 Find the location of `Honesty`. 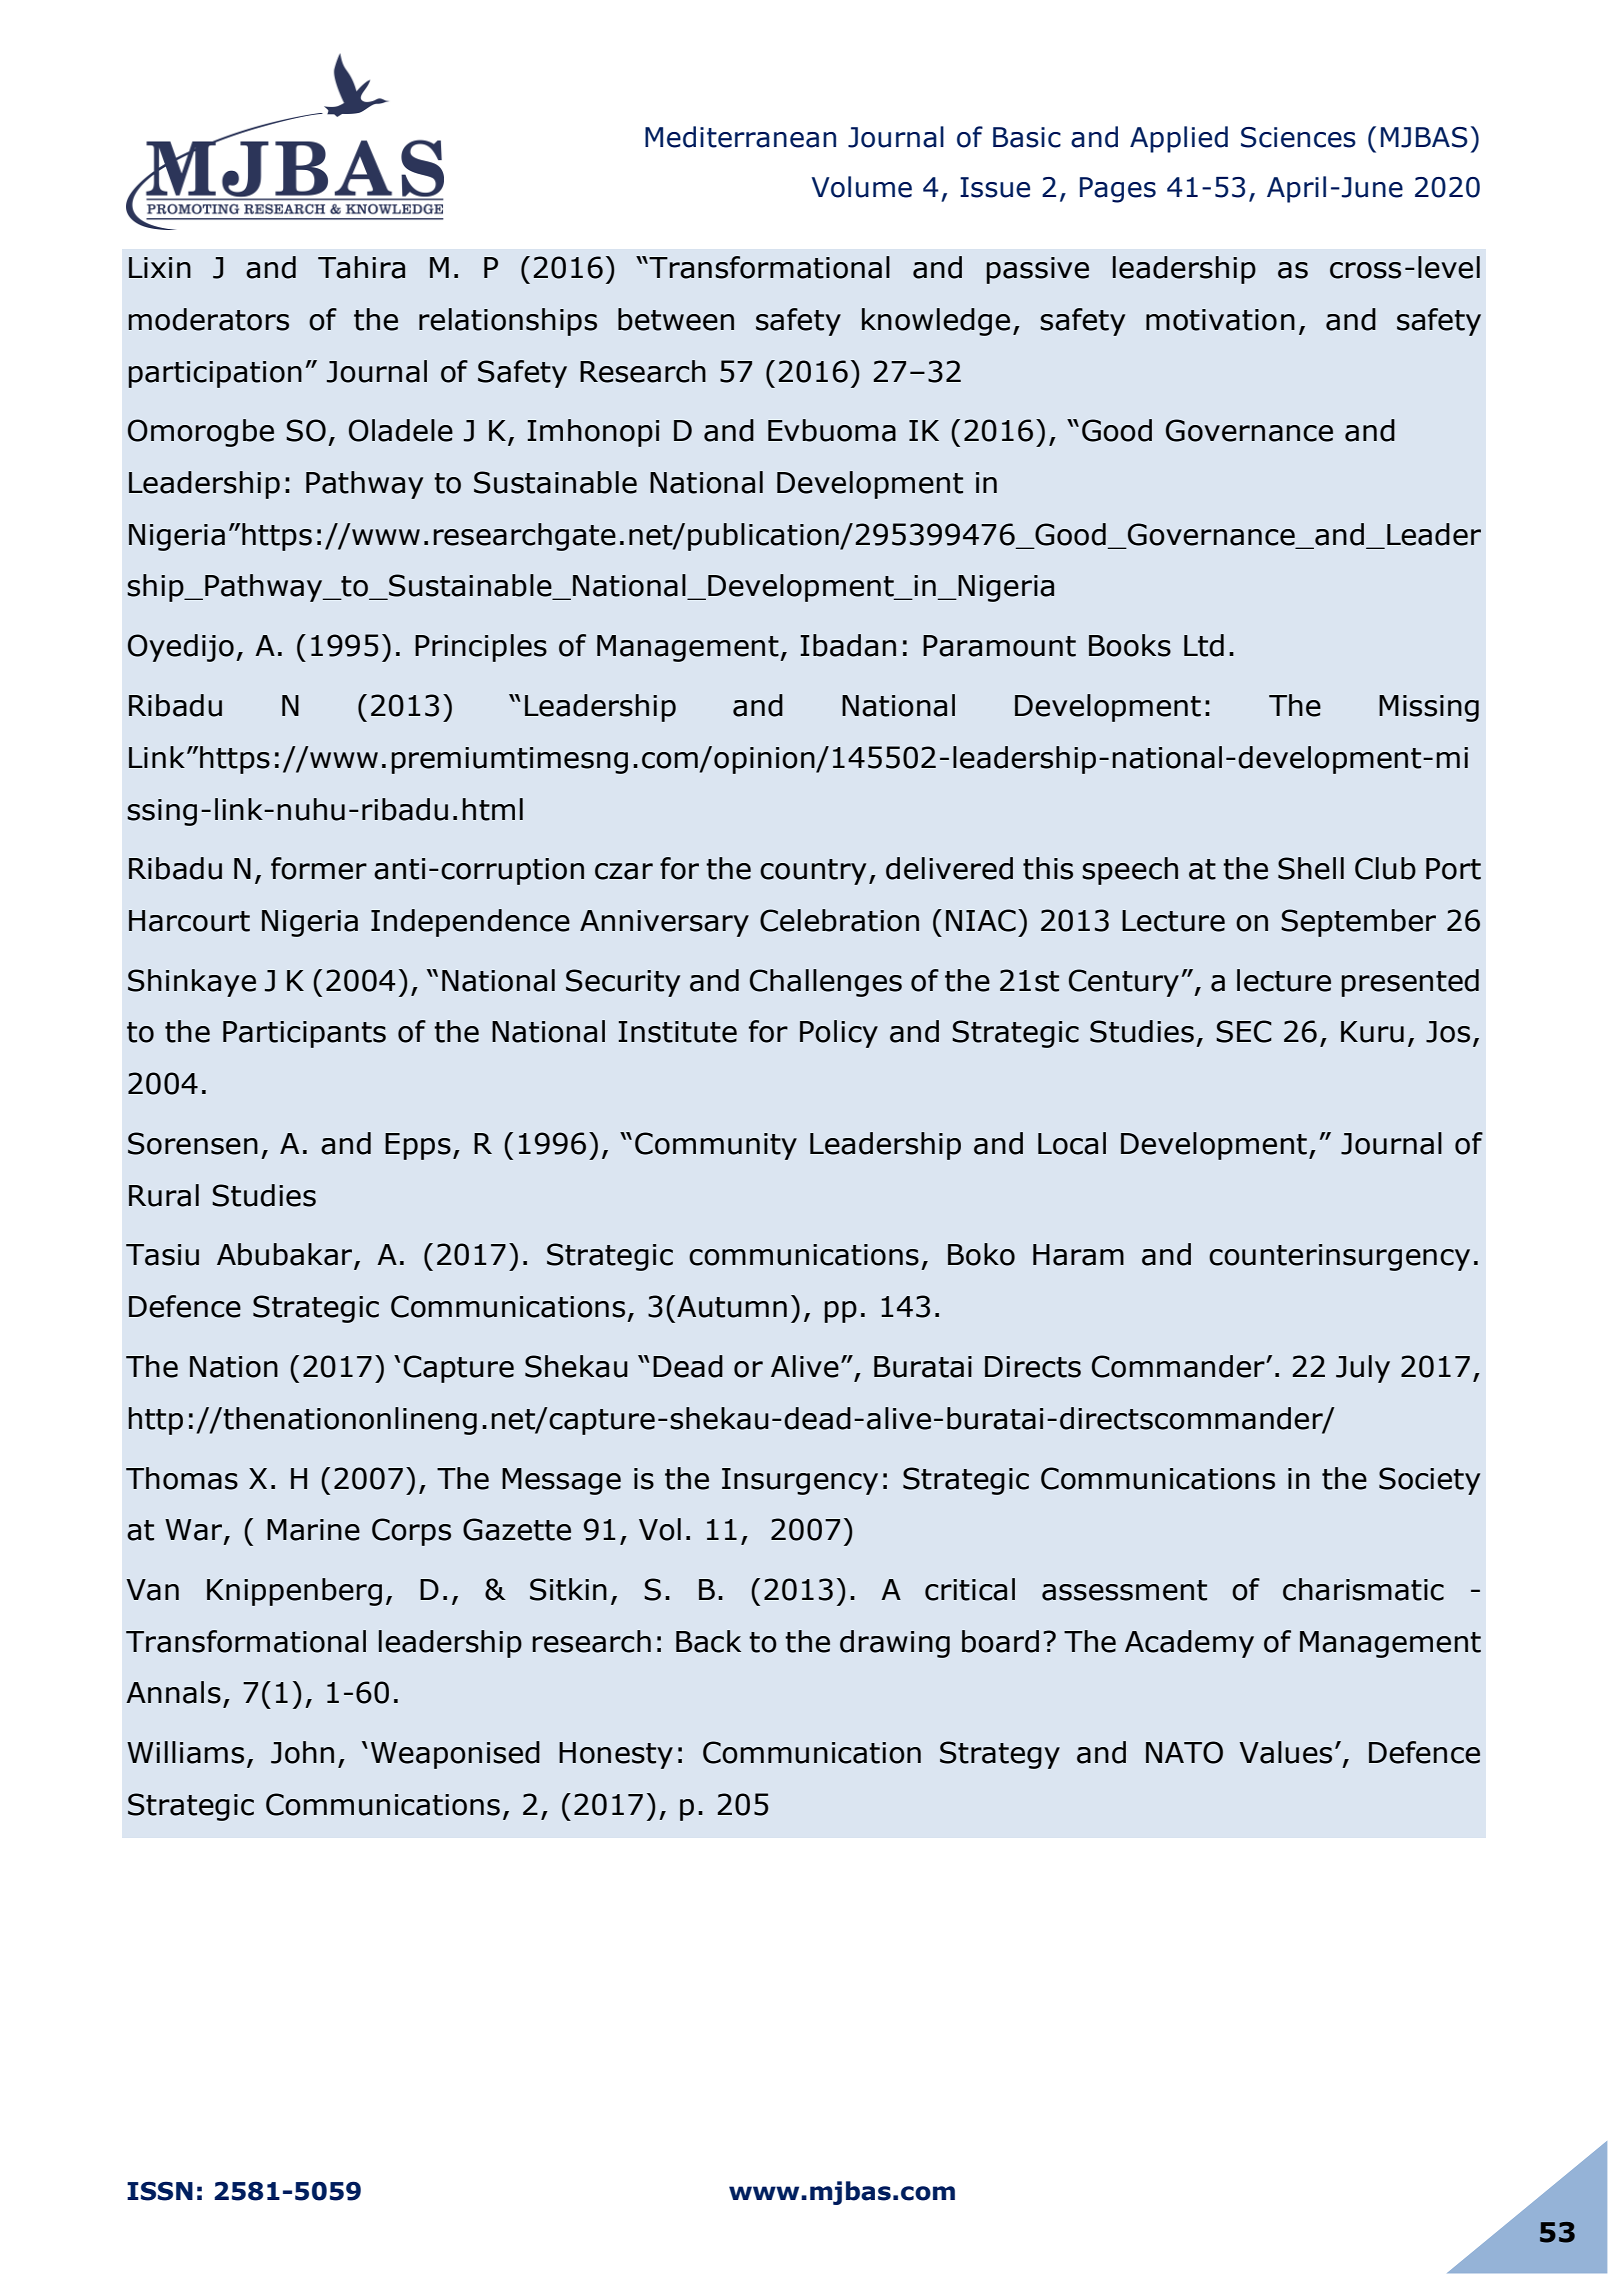

Honesty is located at coordinates (616, 1755).
